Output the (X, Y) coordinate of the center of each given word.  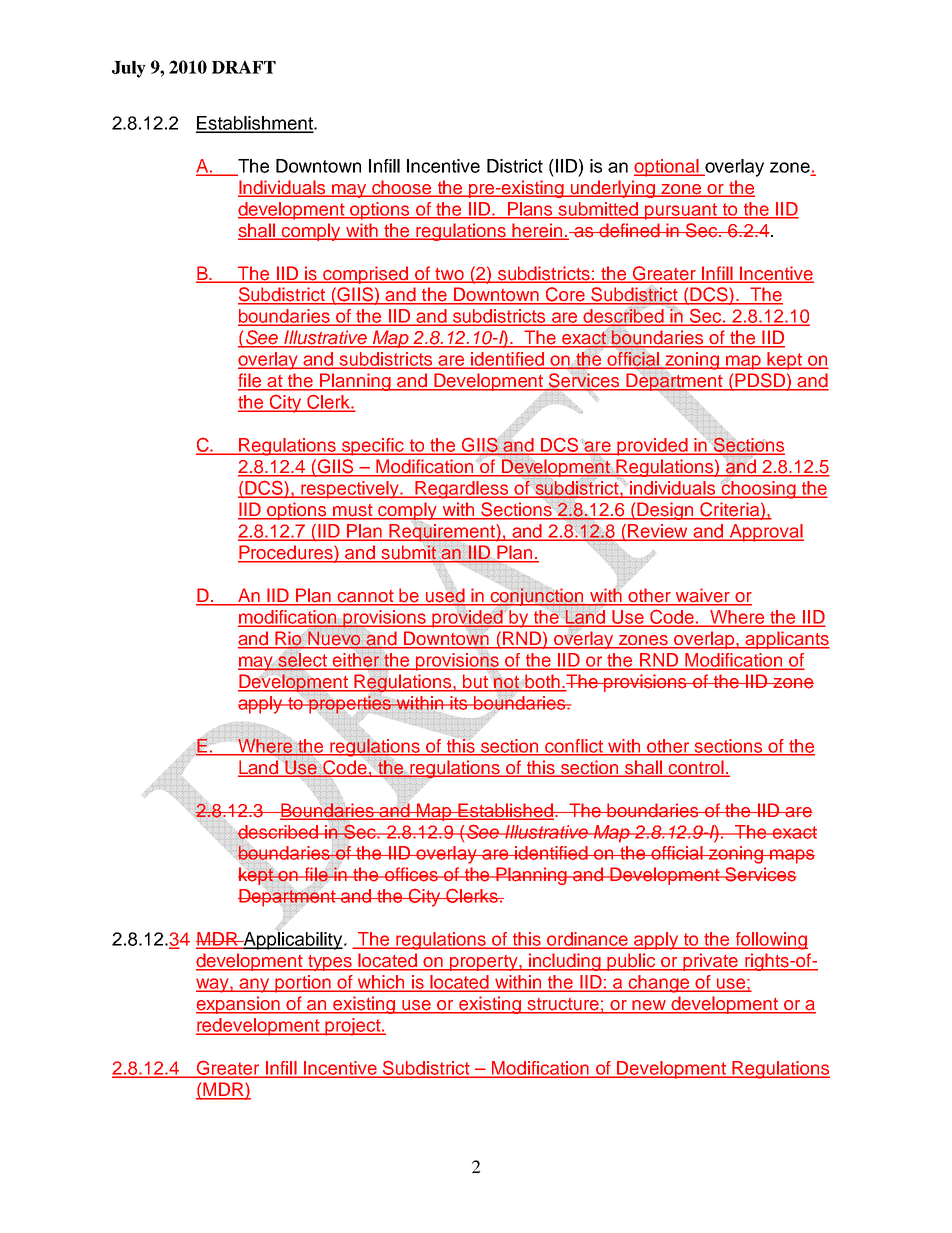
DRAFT (244, 67)
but (475, 682)
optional (667, 168)
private (711, 962)
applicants (787, 640)
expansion (239, 1005)
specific (373, 447)
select (303, 661)
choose (402, 188)
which (381, 983)
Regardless (462, 490)
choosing (759, 489)
